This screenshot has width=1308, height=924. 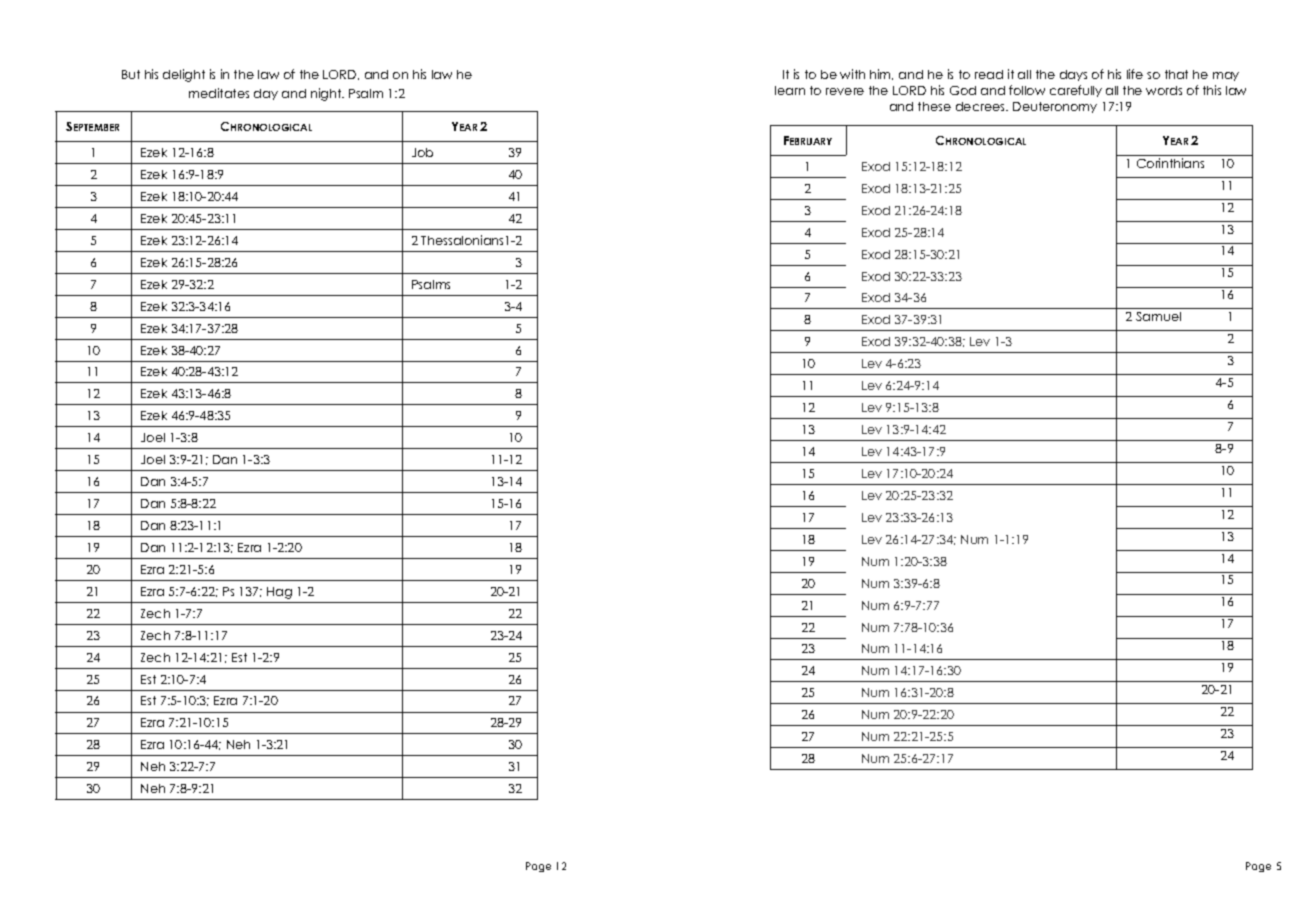 I want to click on Samuel, so click(x=1158, y=316).
